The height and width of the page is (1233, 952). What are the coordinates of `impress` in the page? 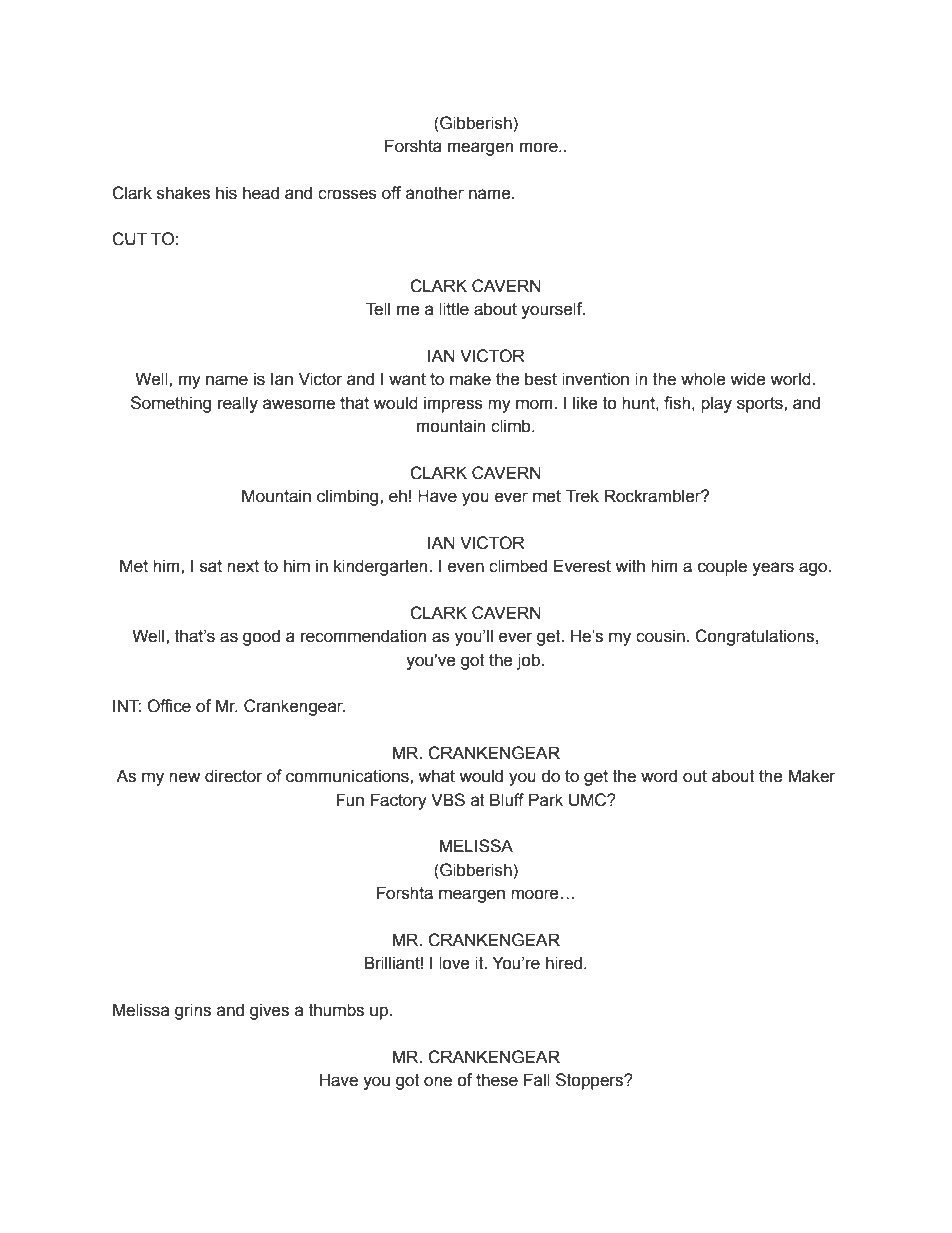 It's located at (453, 404).
